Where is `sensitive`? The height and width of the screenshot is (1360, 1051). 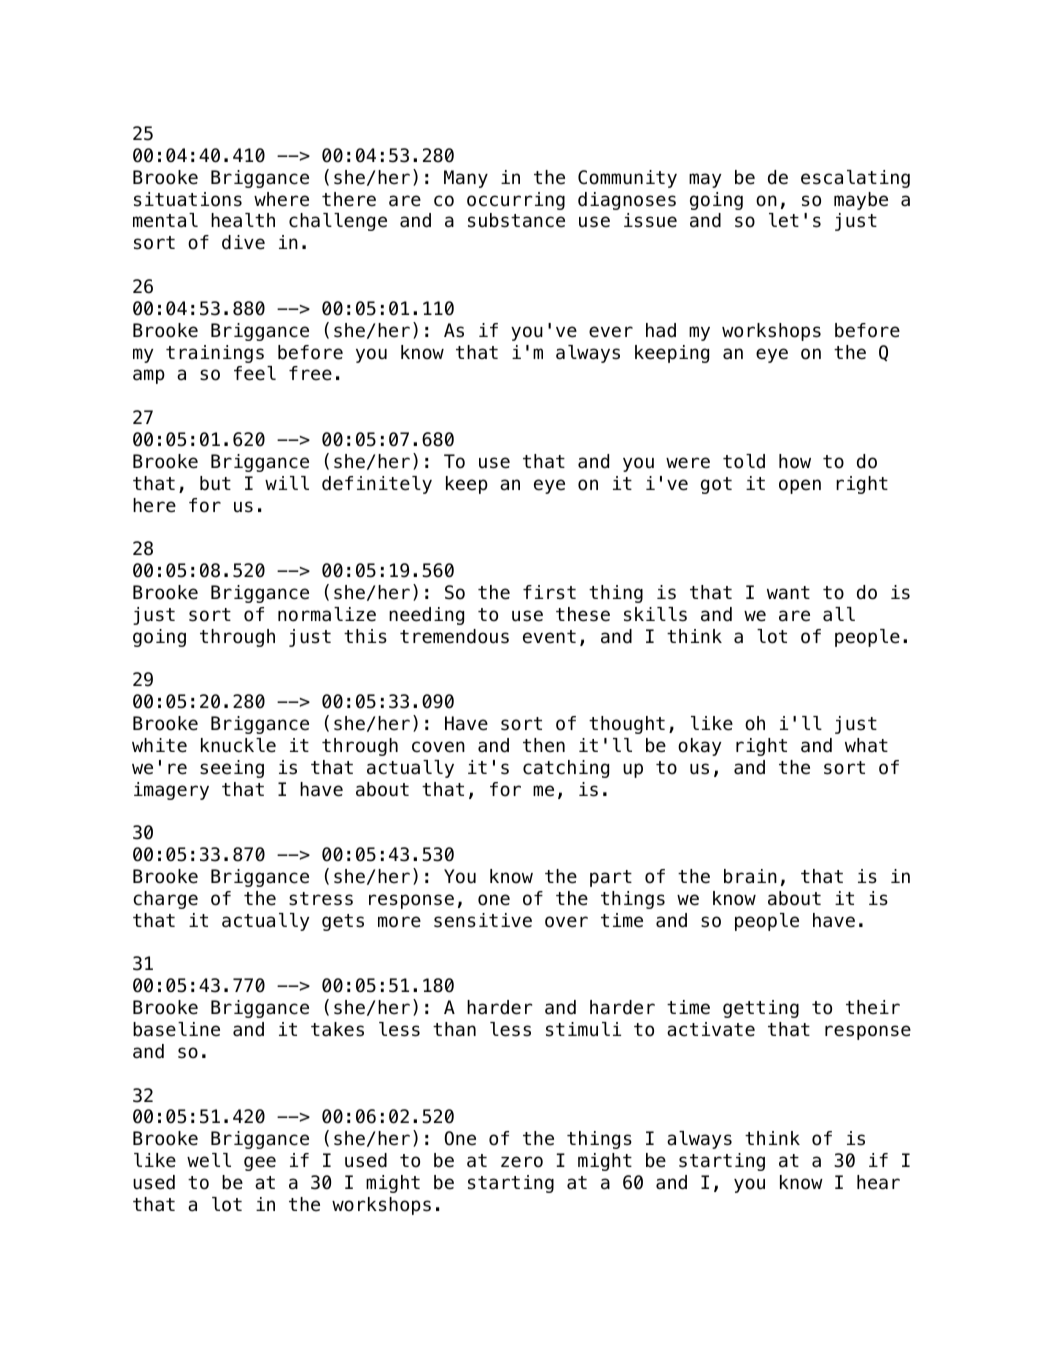 sensitive is located at coordinates (483, 920).
